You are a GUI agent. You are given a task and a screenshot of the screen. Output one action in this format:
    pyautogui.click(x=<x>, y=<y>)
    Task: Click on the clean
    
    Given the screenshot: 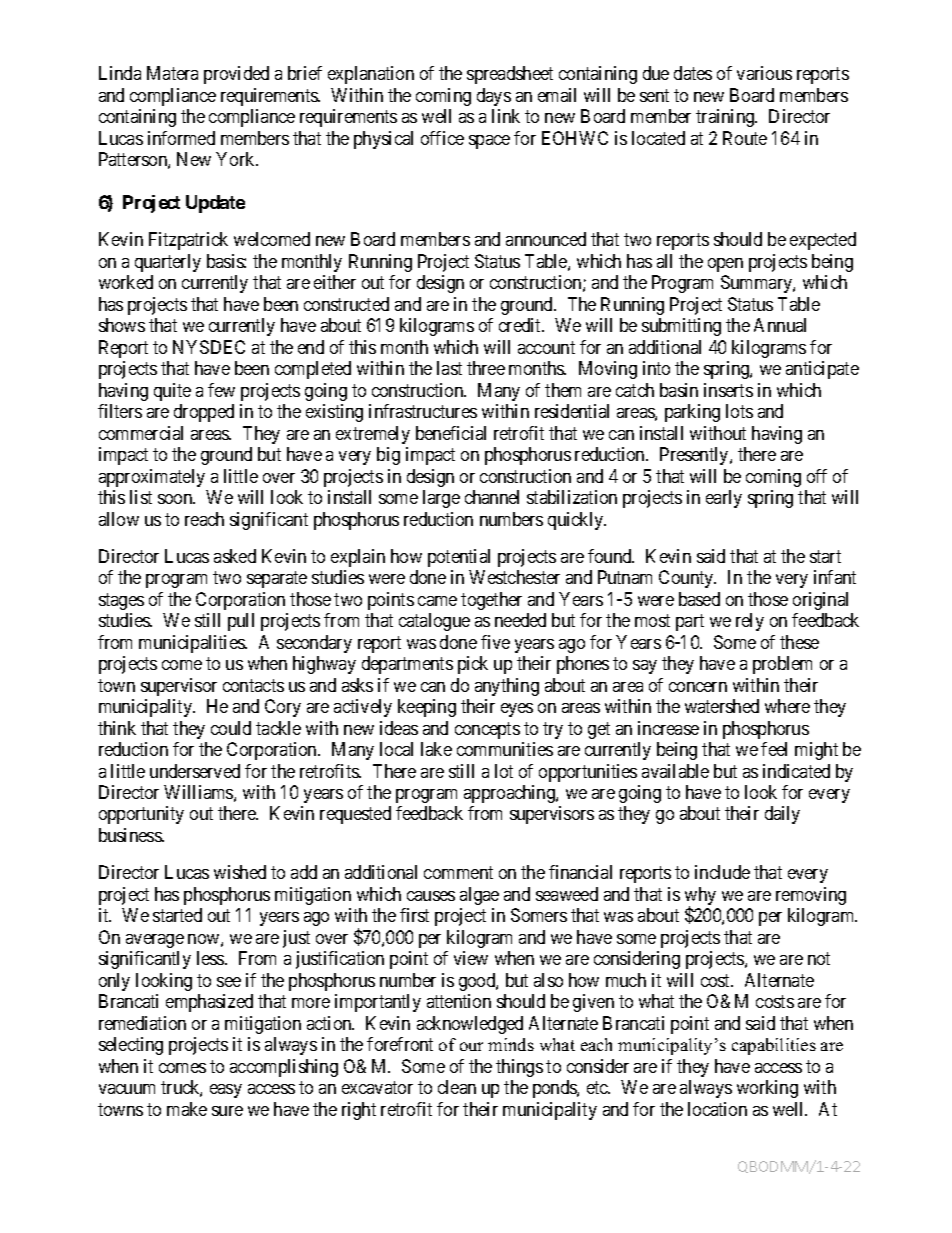 What is the action you would take?
    pyautogui.click(x=457, y=1087)
